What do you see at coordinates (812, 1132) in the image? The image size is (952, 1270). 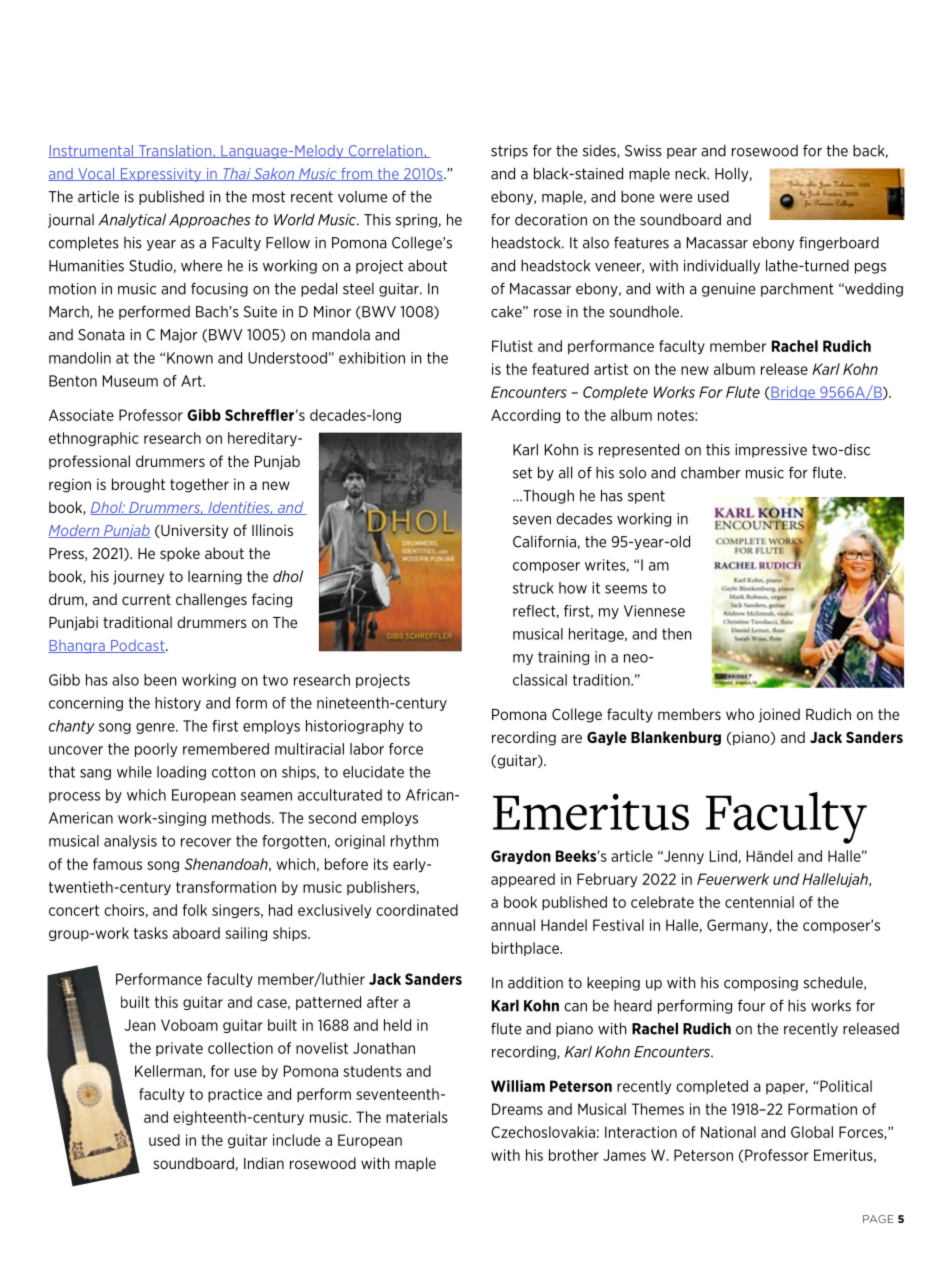 I see `Global` at bounding box center [812, 1132].
